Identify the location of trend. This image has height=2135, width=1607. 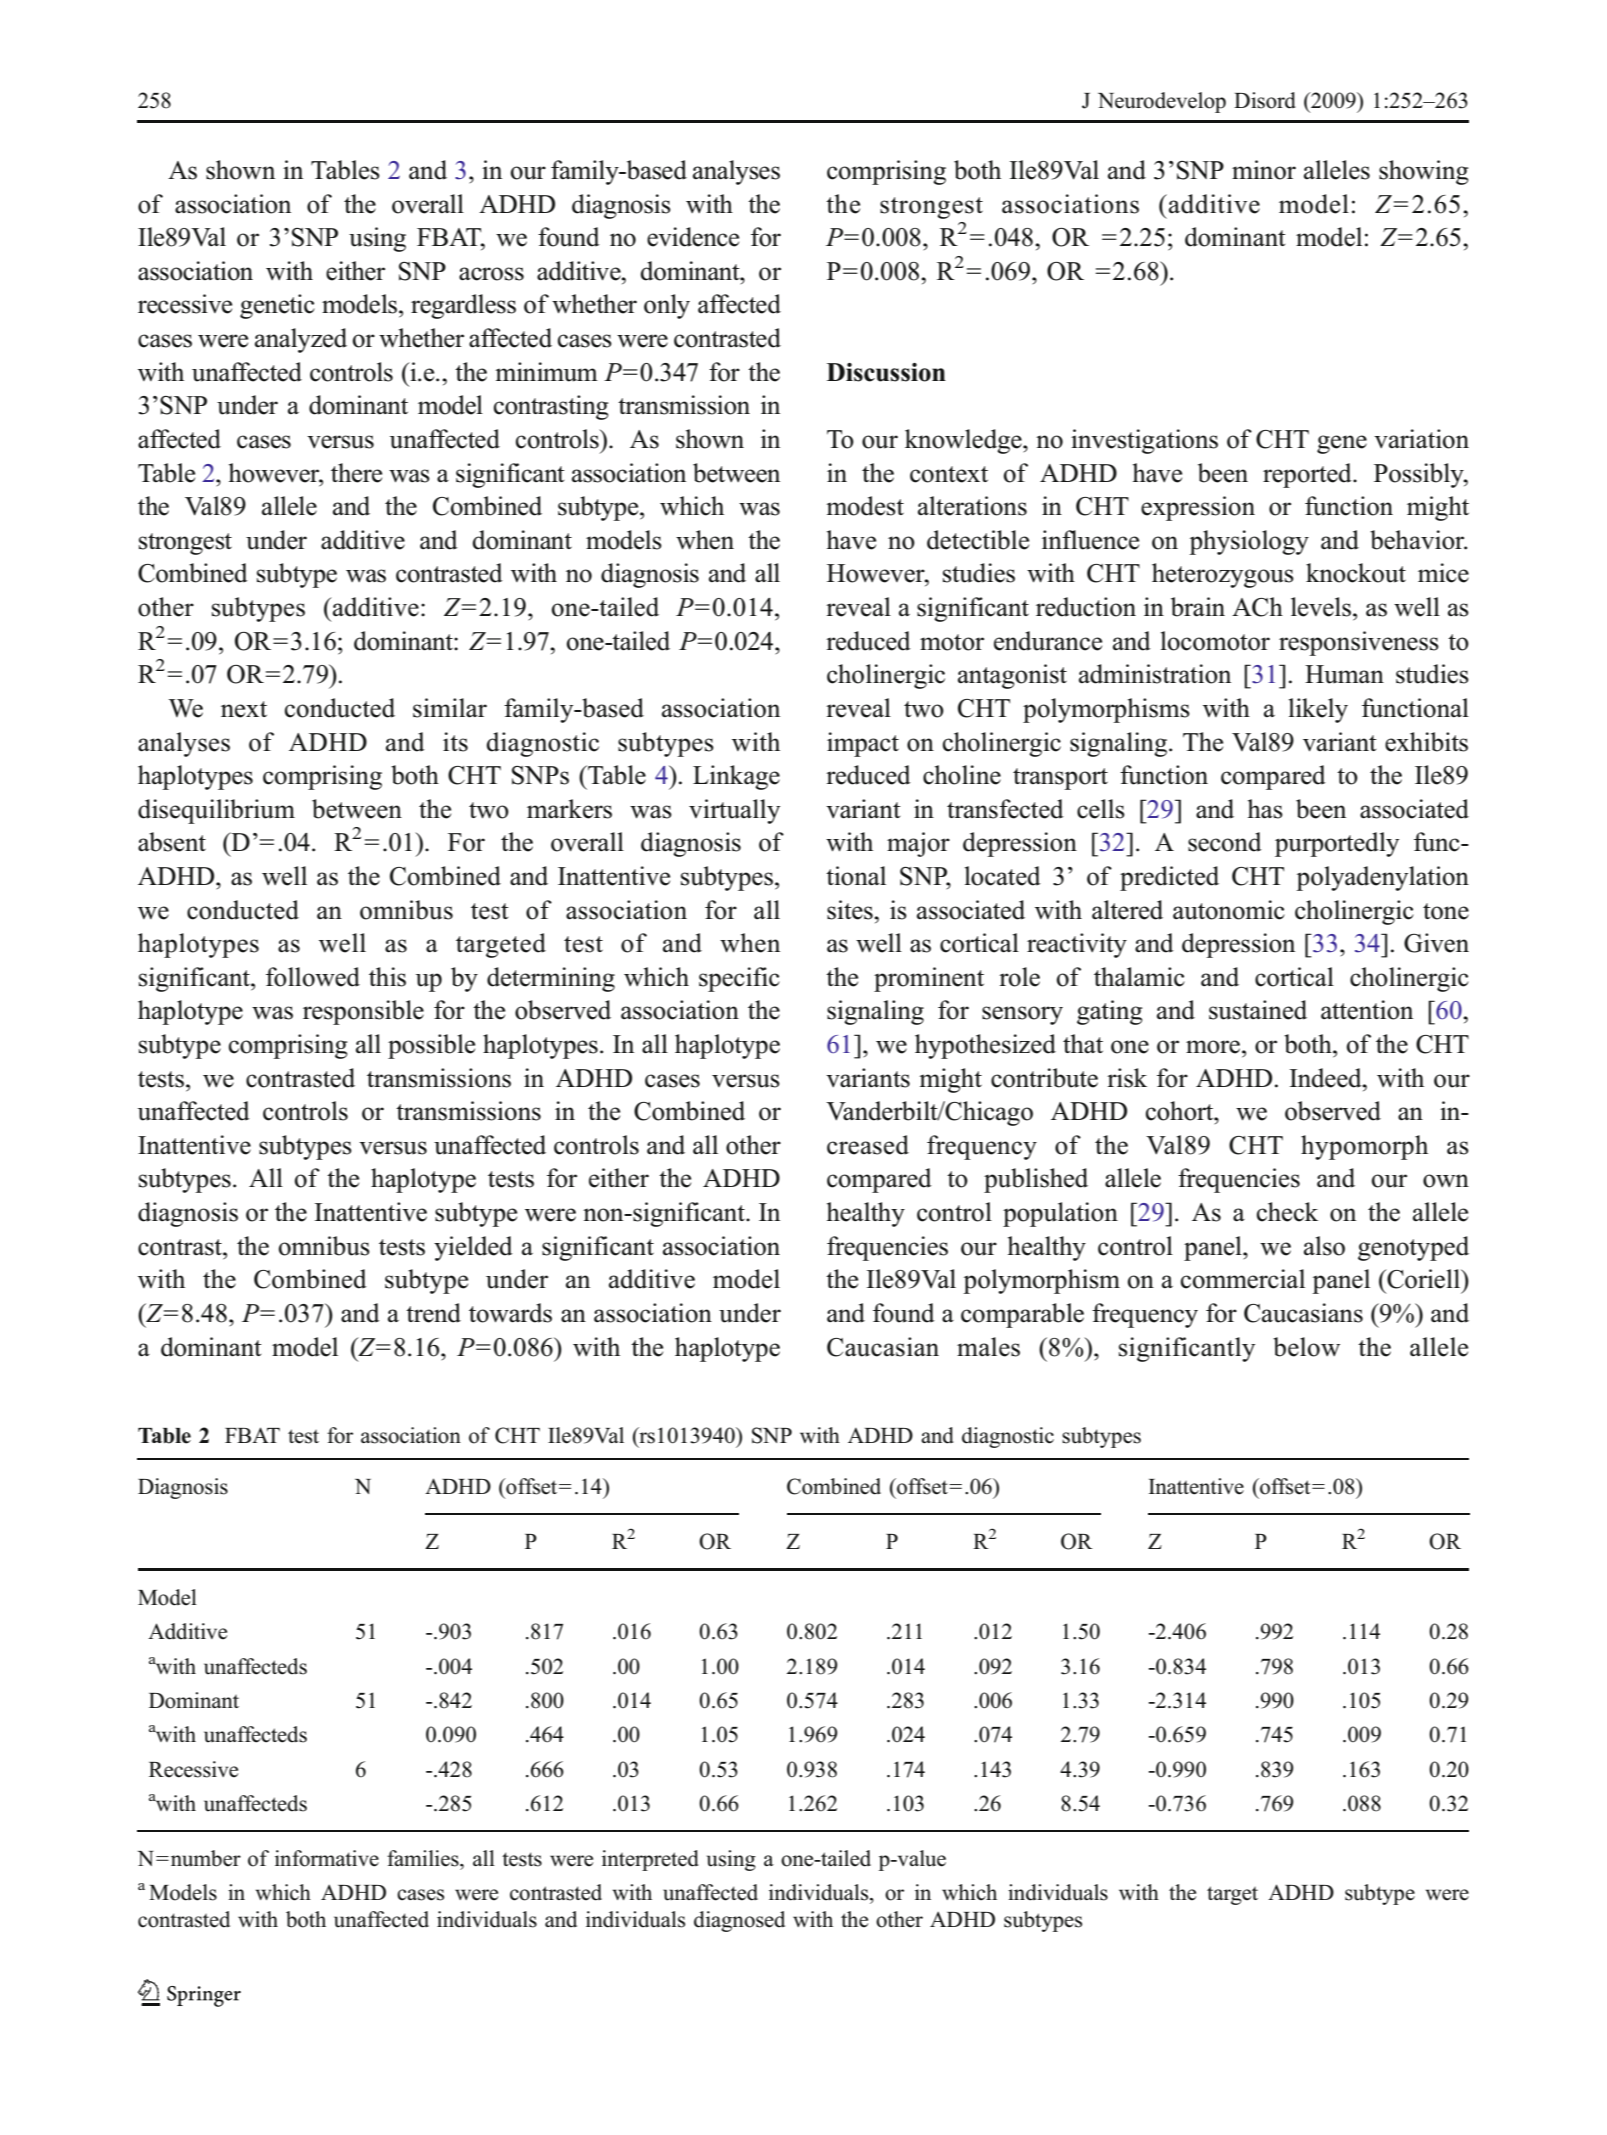
(433, 1313).
